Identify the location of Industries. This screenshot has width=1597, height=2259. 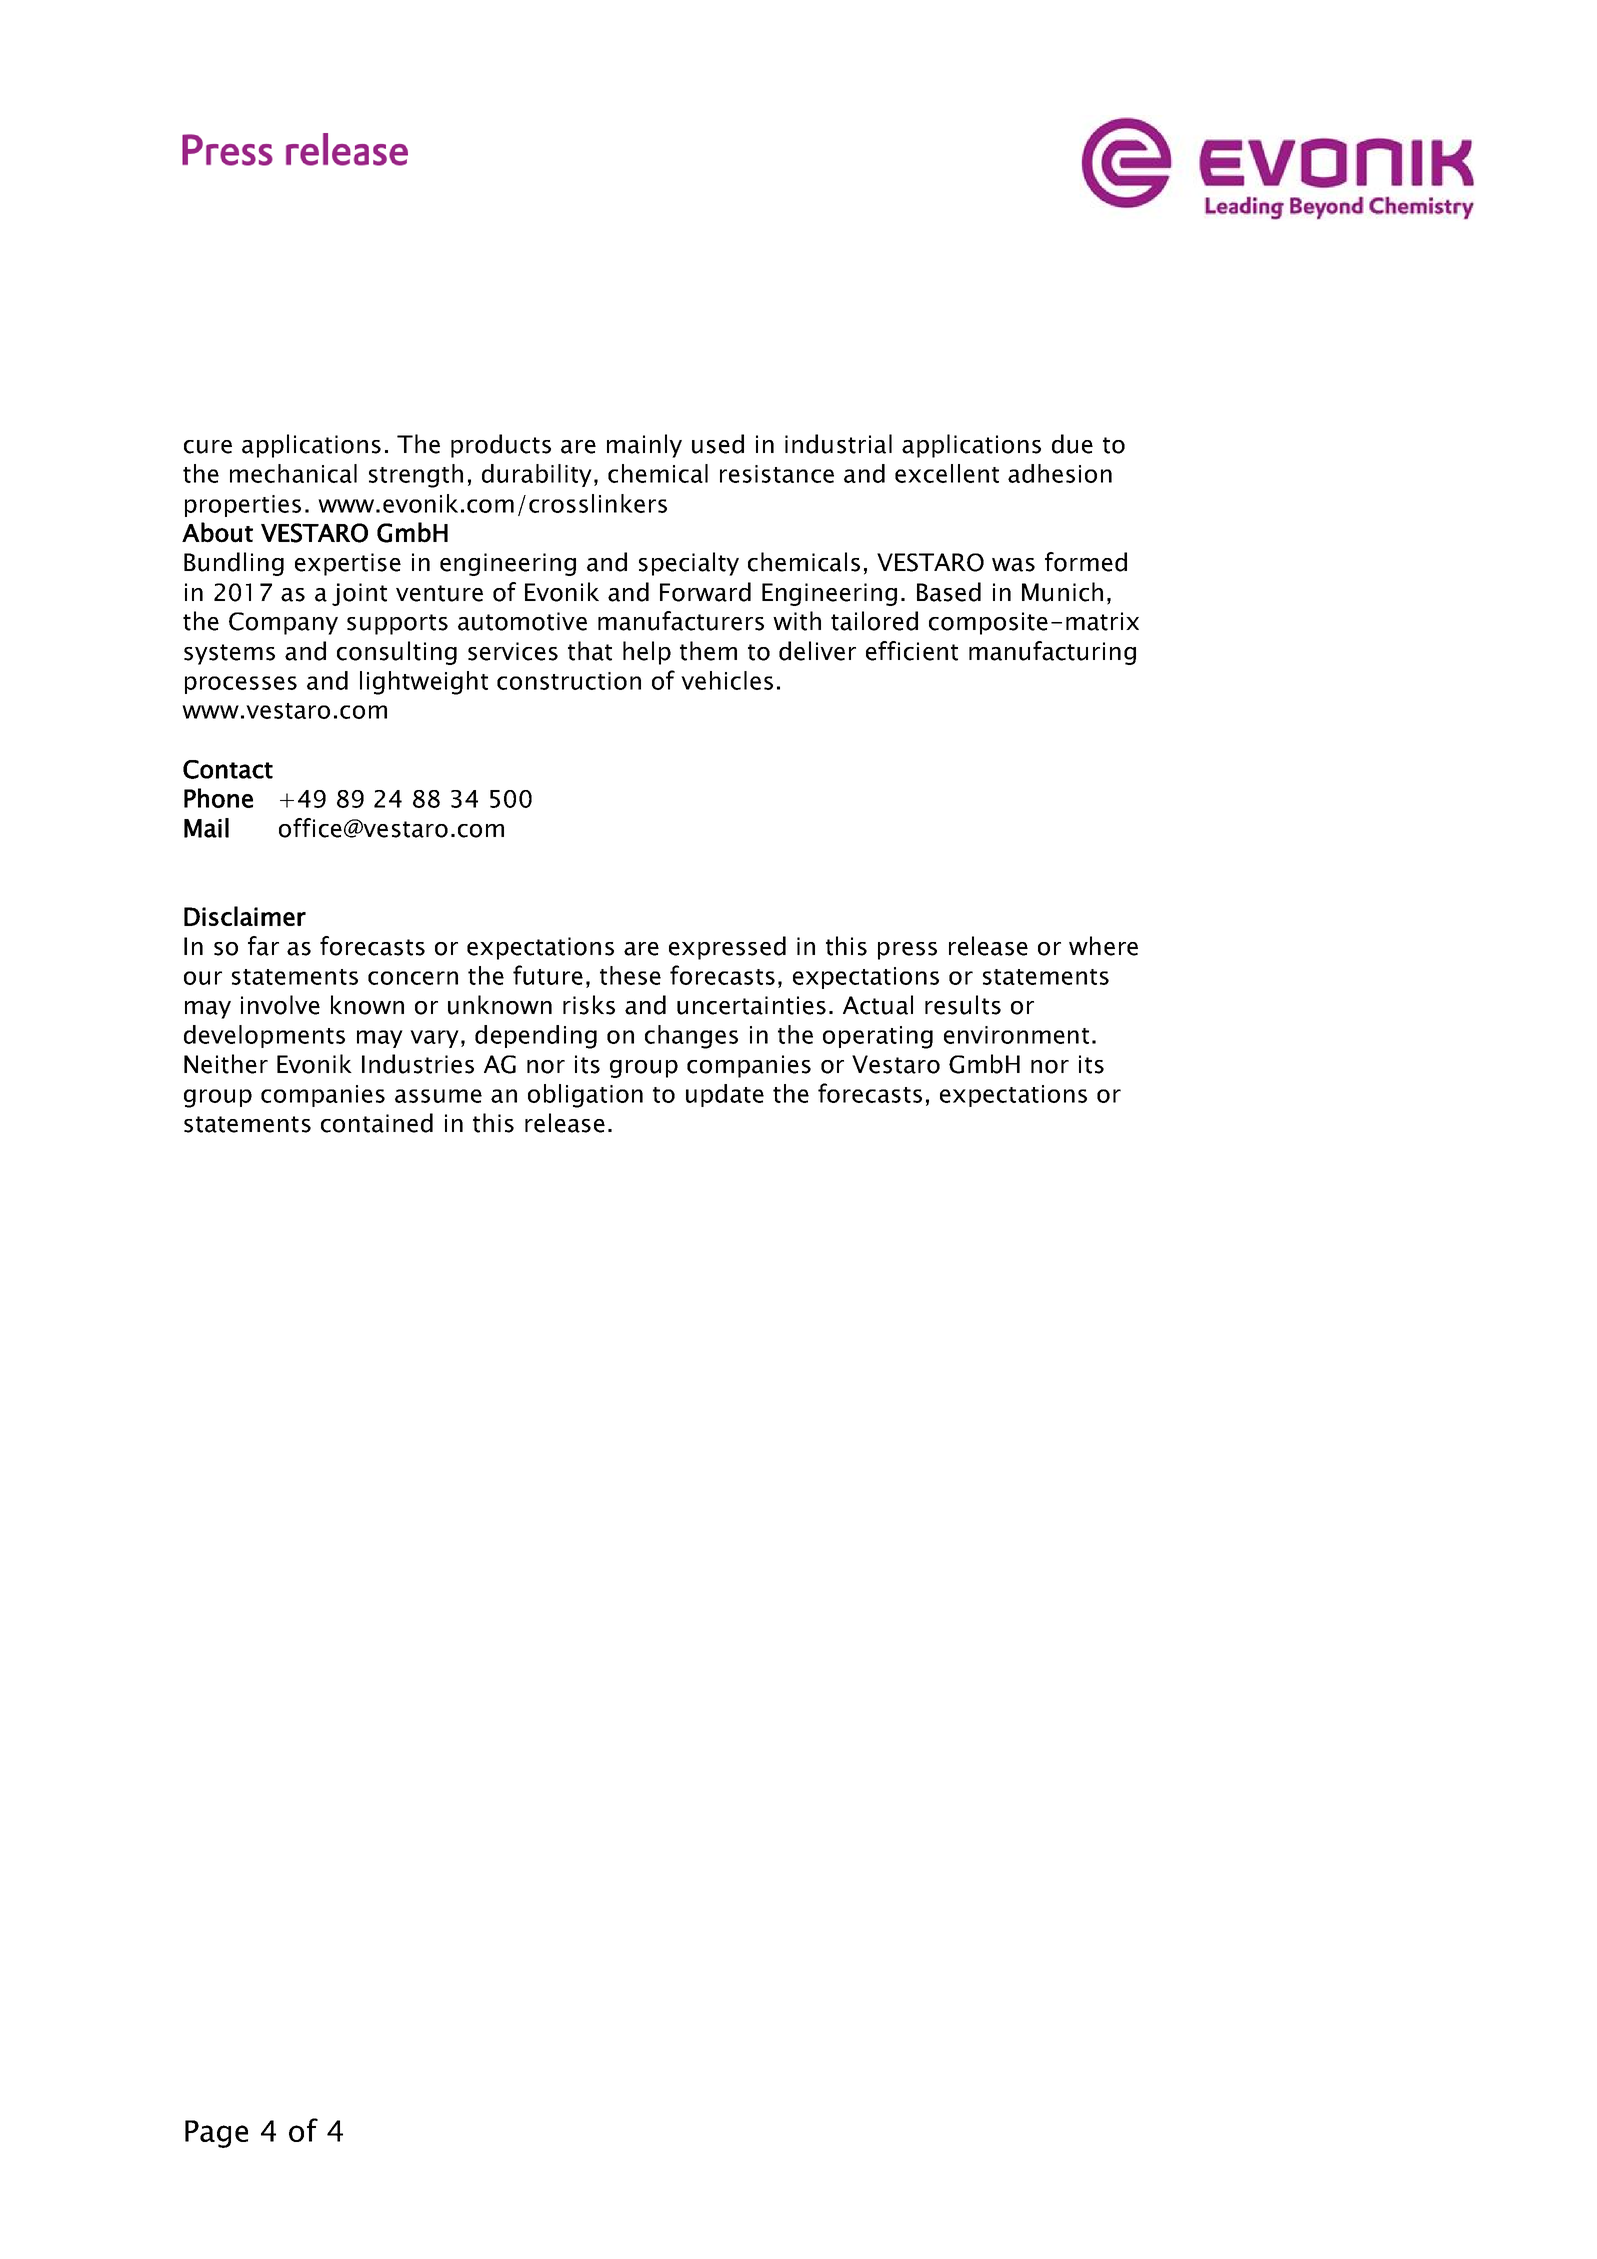
(418, 1064).
